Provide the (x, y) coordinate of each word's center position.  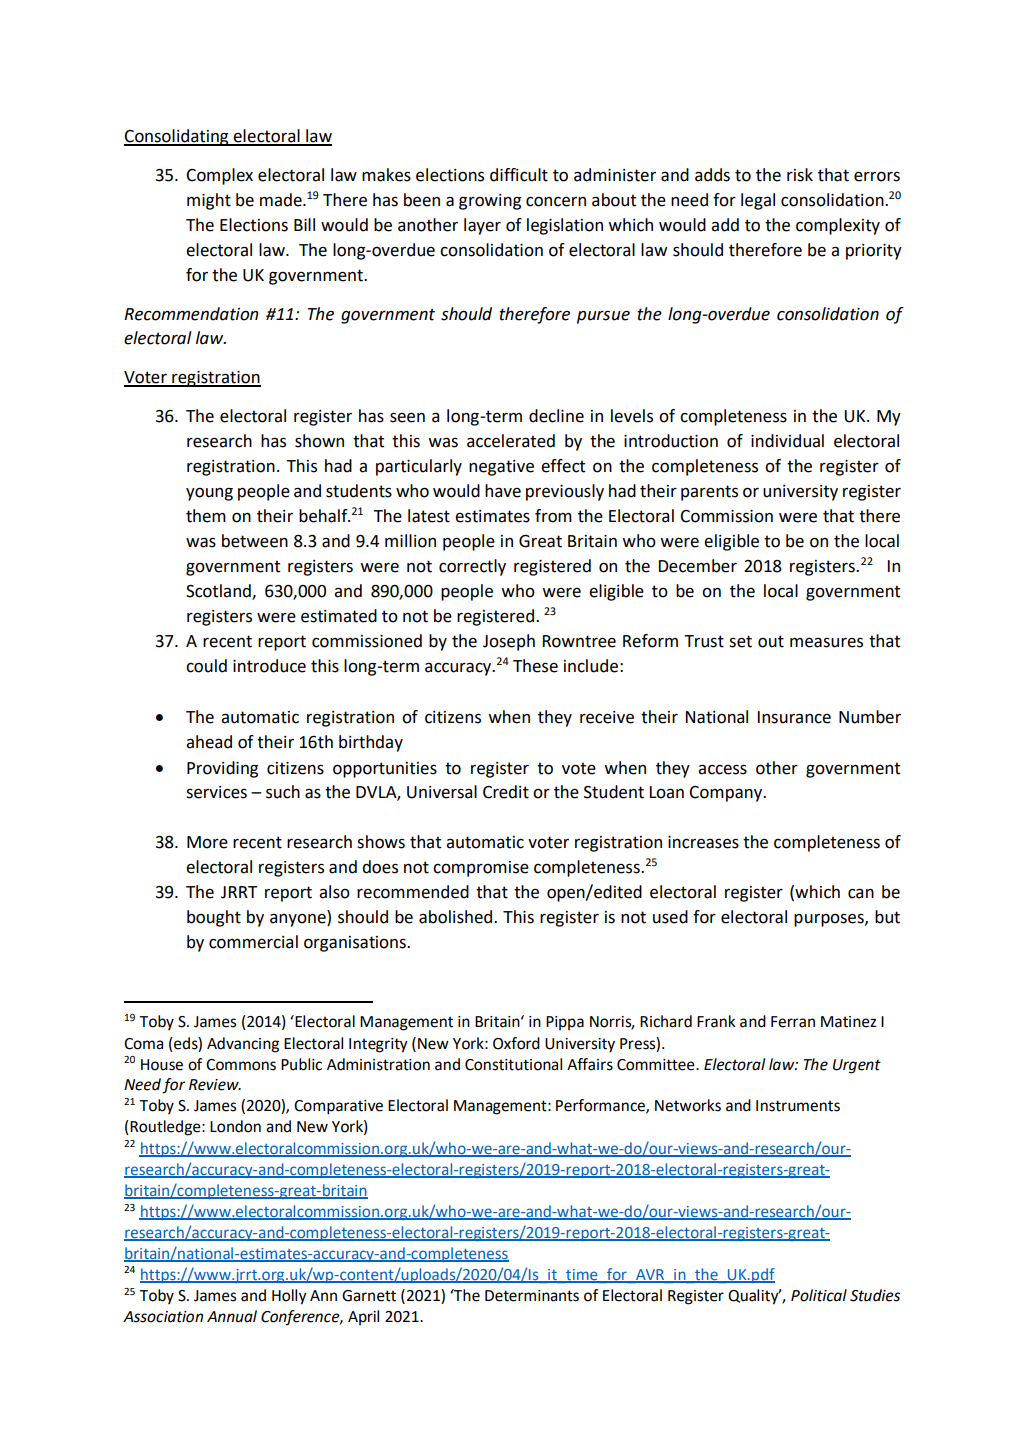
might (209, 201)
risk (800, 175)
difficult (519, 175)
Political (819, 1295)
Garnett (369, 1296)
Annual (232, 1316)
